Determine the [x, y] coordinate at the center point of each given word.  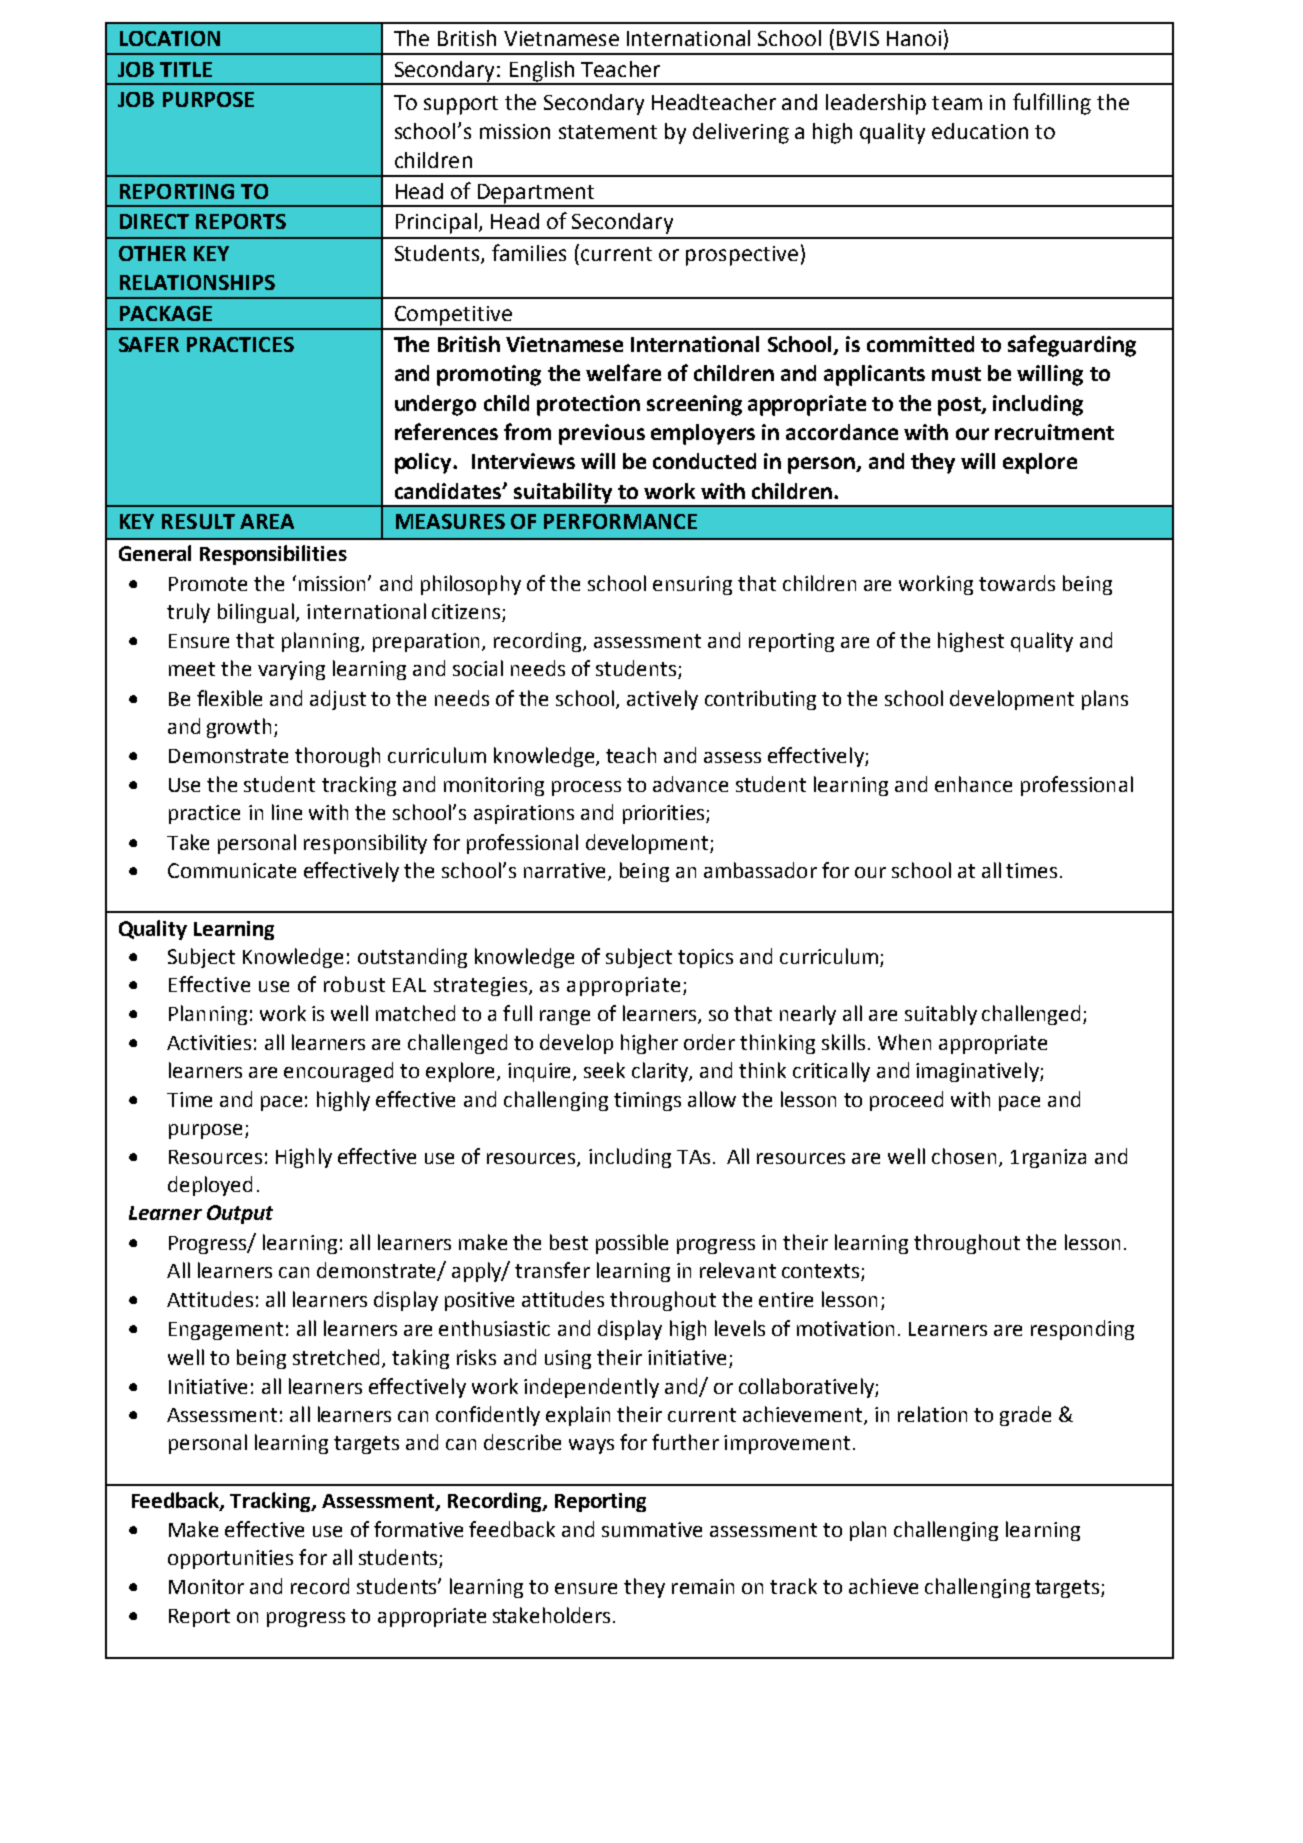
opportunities [230, 1559]
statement [608, 132]
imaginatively [978, 1072]
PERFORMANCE [620, 521]
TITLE [186, 69]
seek [604, 1070]
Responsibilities [273, 555]
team [957, 103]
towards [1017, 583]
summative [652, 1529]
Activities [209, 1042]
